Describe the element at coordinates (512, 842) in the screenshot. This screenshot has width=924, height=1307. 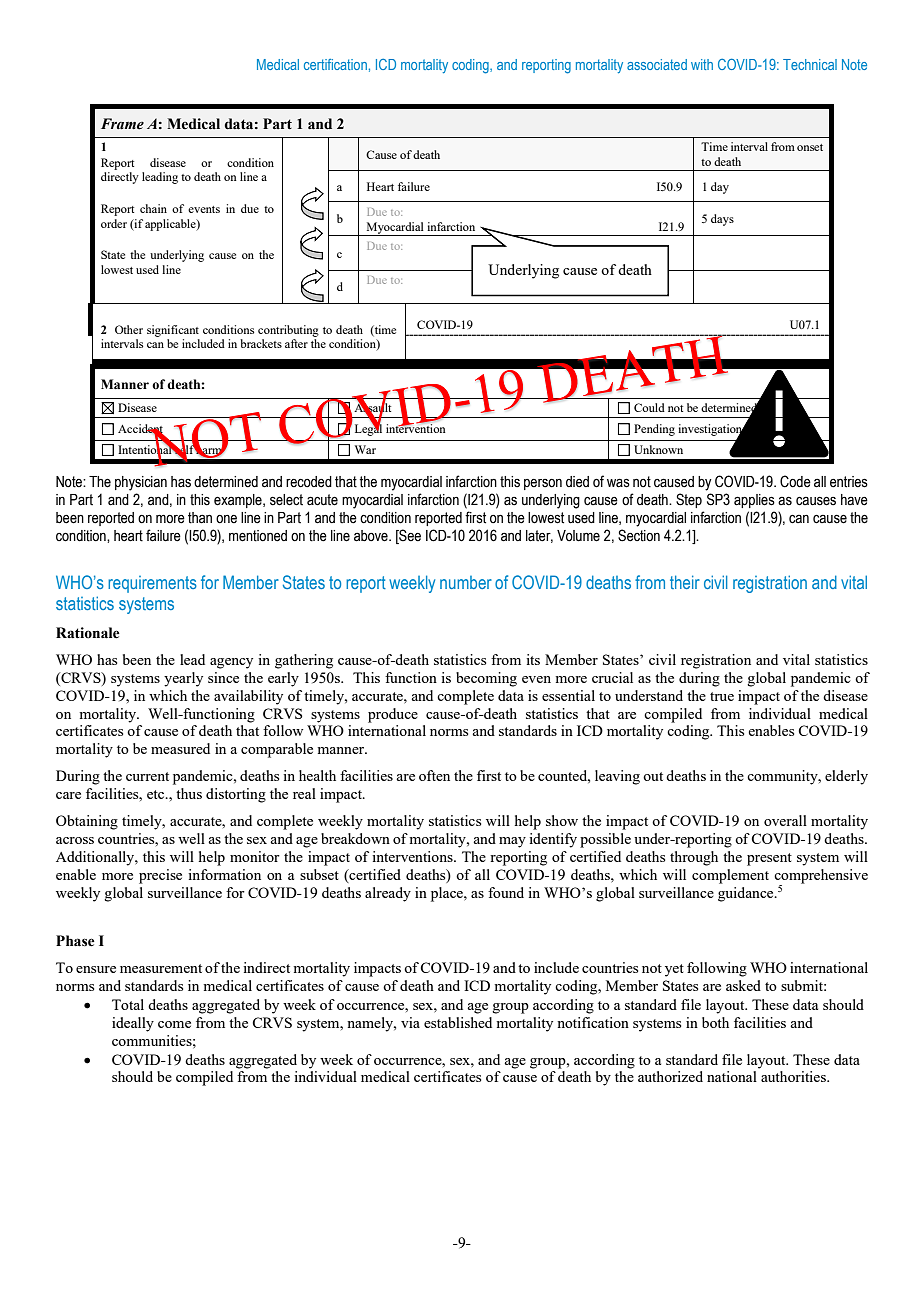
I see `may` at that location.
